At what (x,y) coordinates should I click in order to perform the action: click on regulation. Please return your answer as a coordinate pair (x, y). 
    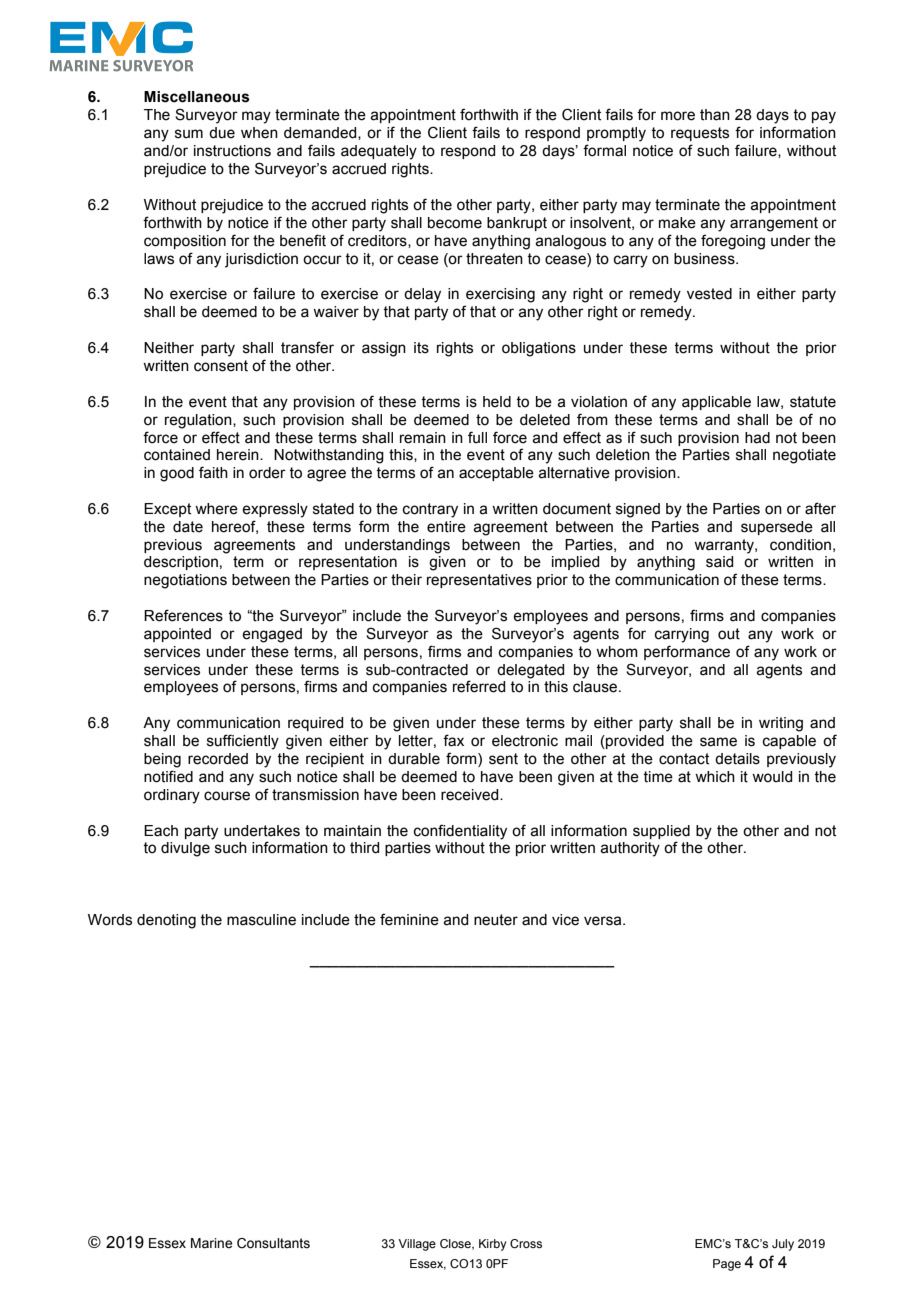
    Looking at the image, I should click on (199, 421).
